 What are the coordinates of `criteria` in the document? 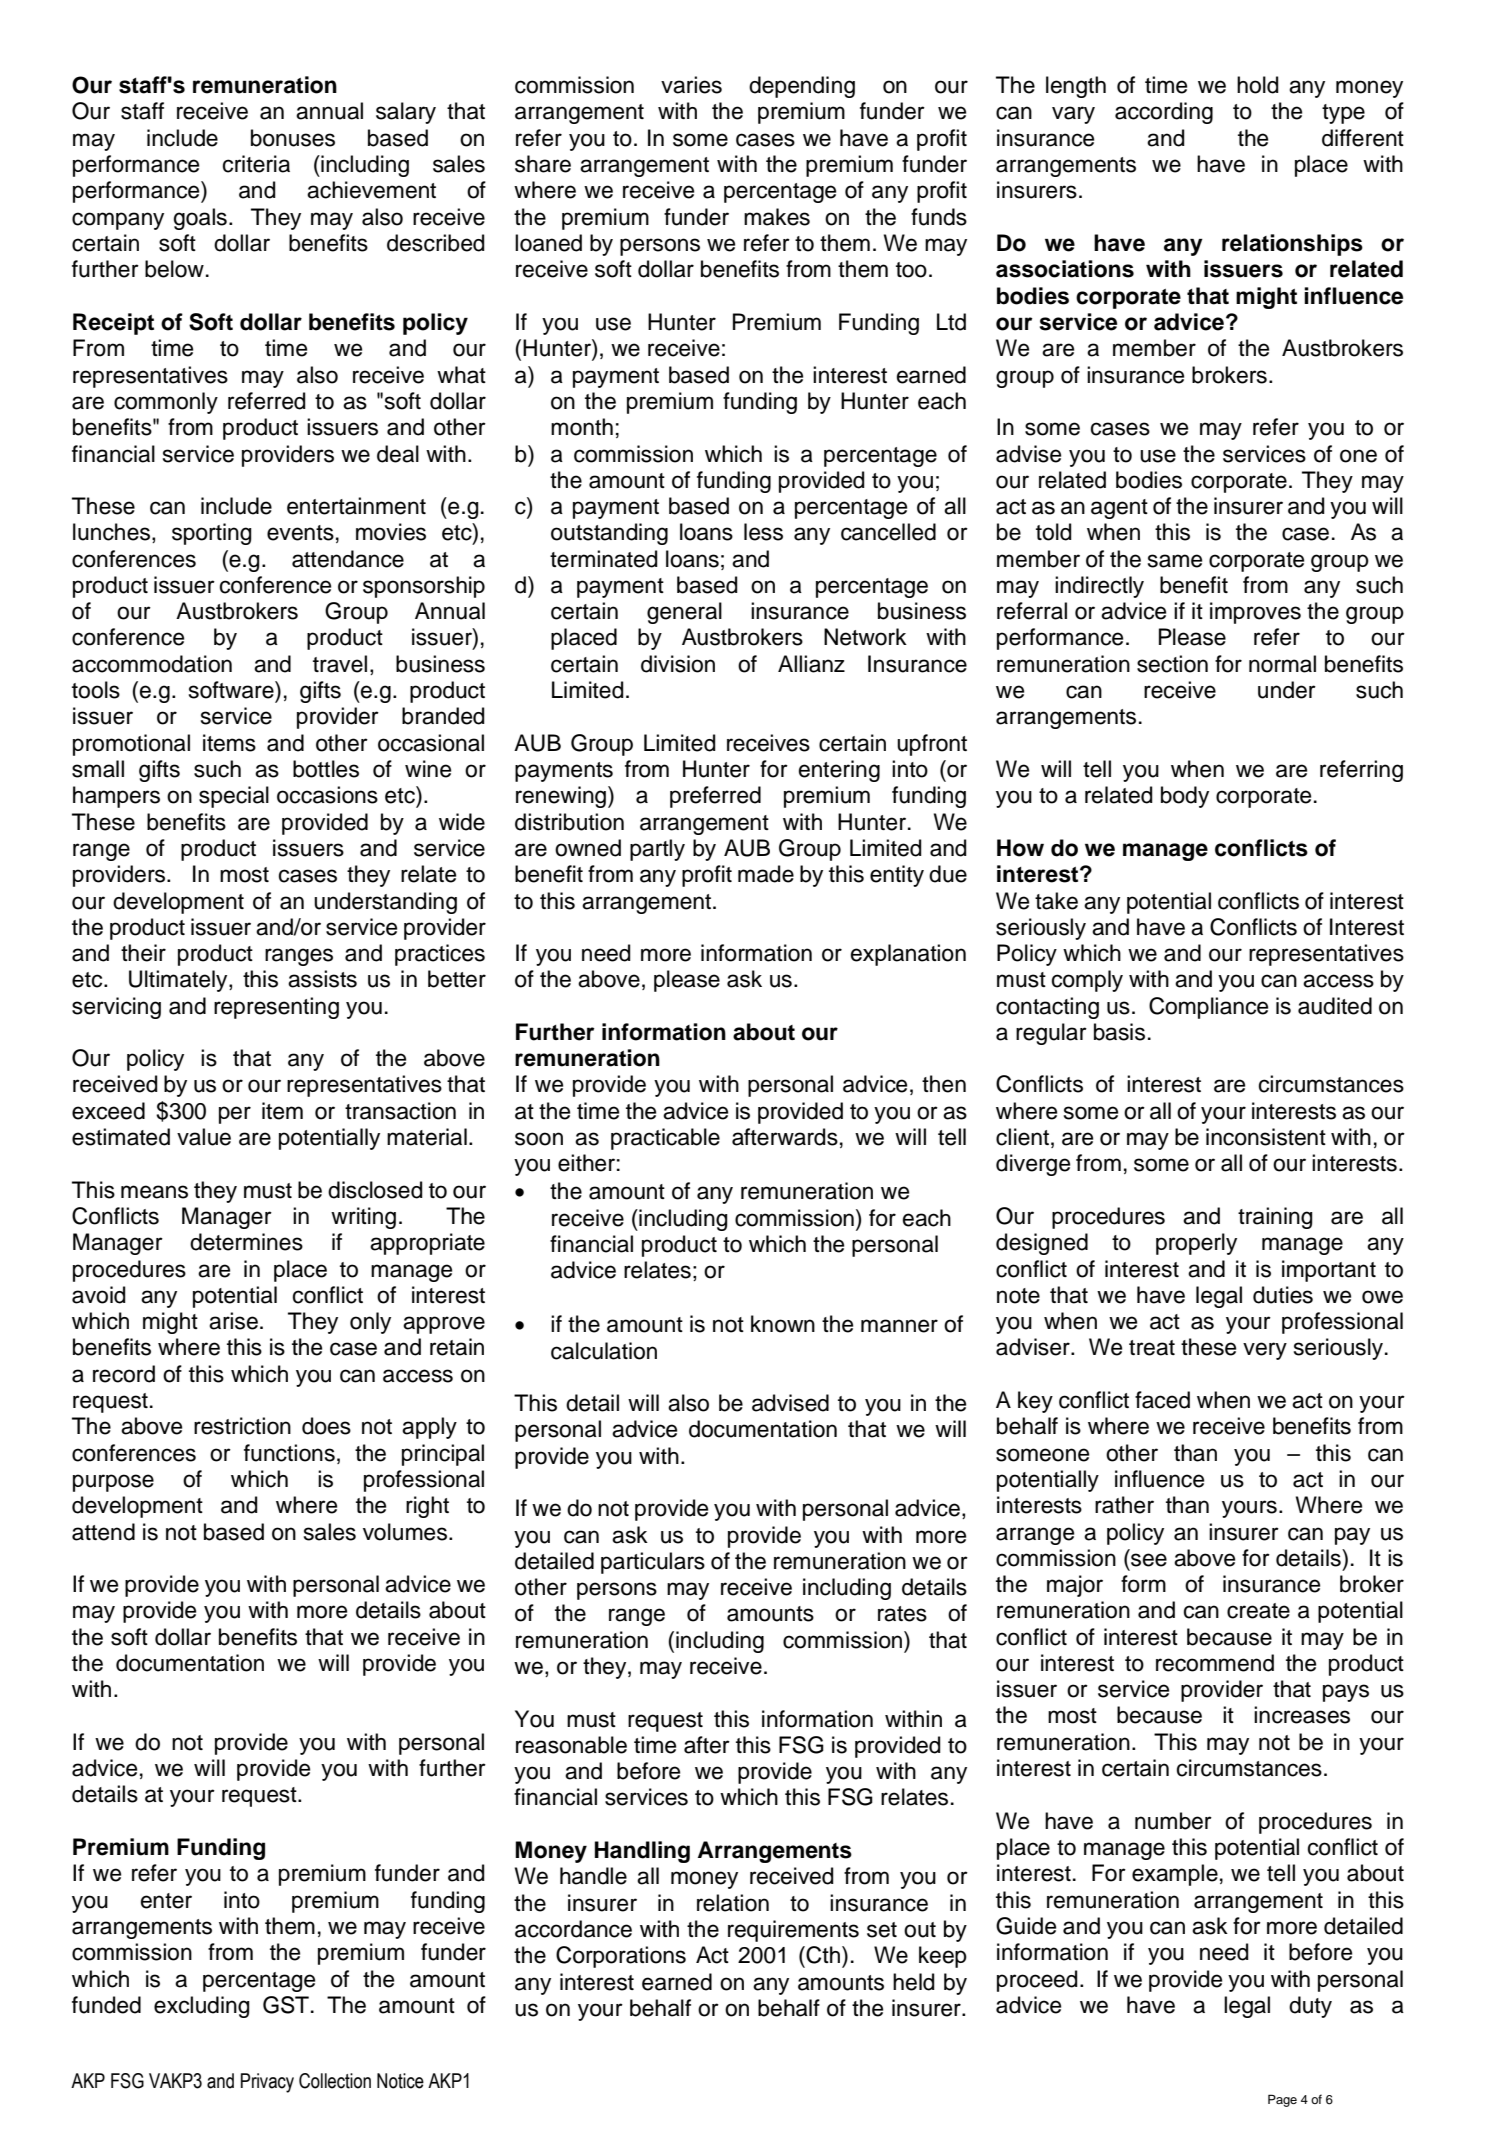 It's located at (256, 164).
